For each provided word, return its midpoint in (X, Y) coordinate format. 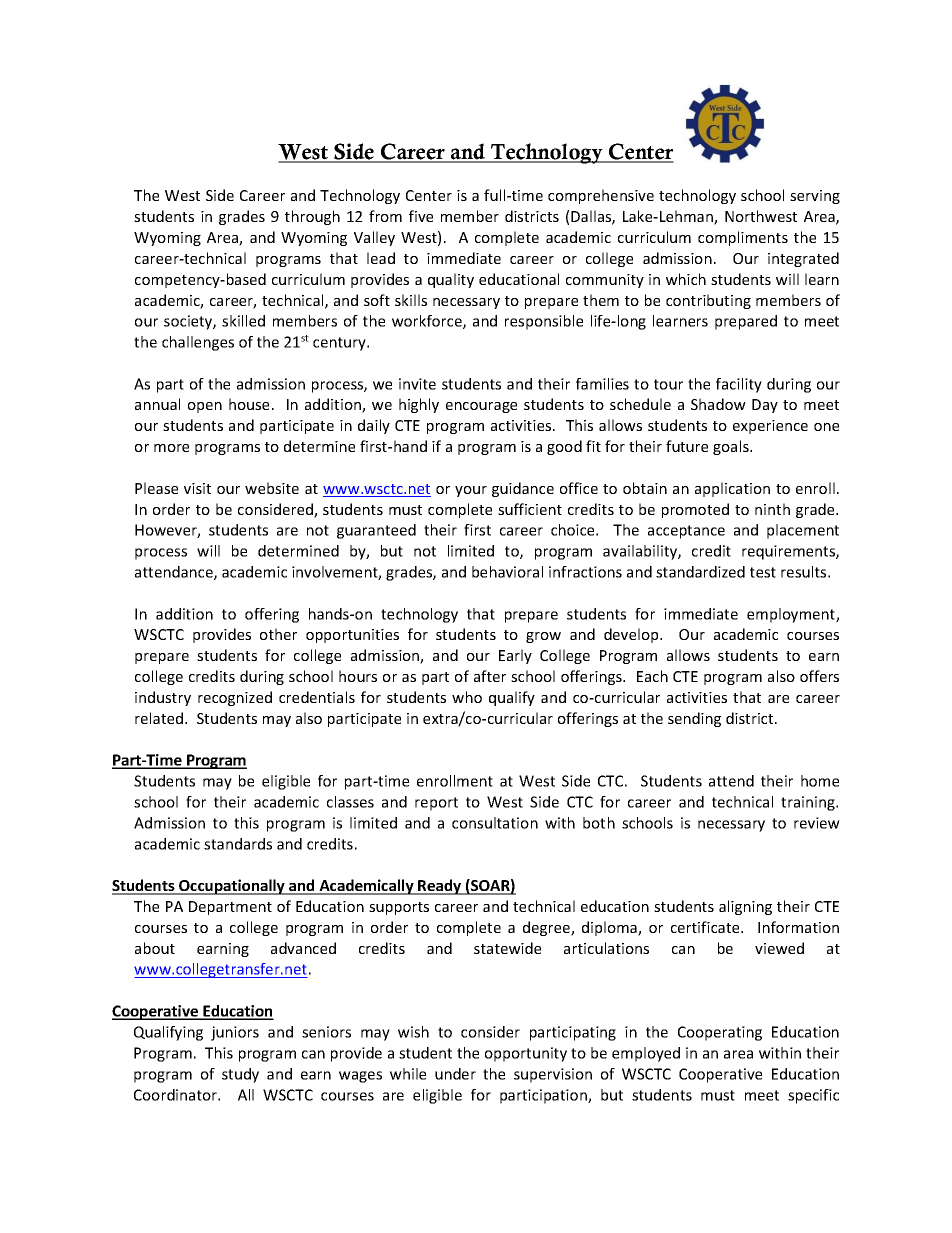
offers (819, 676)
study (240, 1075)
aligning (745, 907)
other (278, 634)
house (249, 404)
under (455, 1074)
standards (238, 844)
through (312, 217)
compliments (743, 238)
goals (732, 447)
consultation (495, 823)
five (421, 216)
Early (515, 656)
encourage (481, 407)
